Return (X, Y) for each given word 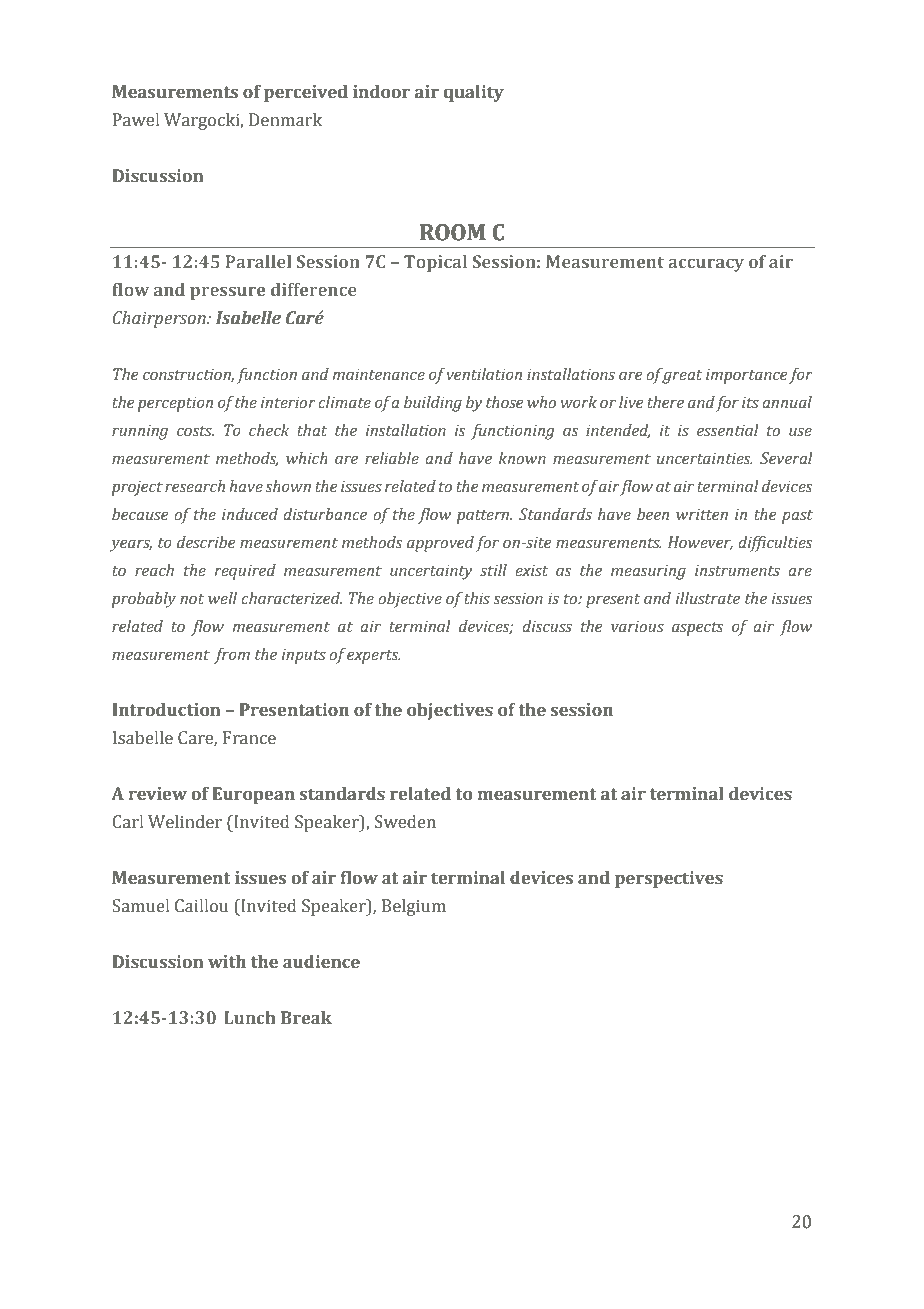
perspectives (669, 879)
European (253, 795)
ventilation (484, 374)
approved (440, 544)
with (227, 962)
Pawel (136, 120)
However (700, 543)
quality (474, 93)
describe (206, 542)
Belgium (414, 907)
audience (321, 962)
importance (747, 376)
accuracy (706, 265)
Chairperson (160, 319)
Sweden (405, 822)
